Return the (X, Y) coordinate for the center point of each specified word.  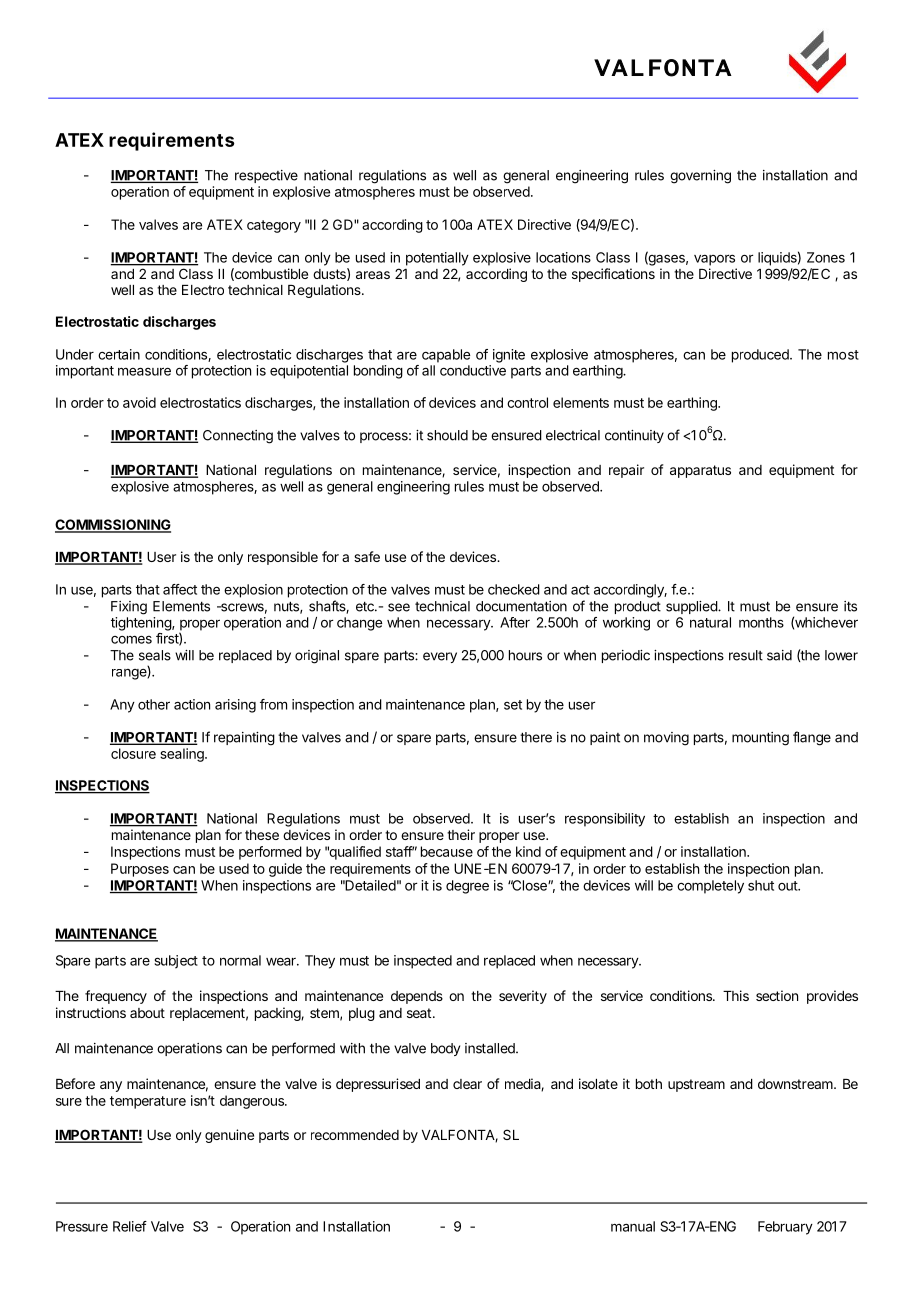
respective (266, 176)
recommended (355, 1135)
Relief (130, 1226)
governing (700, 177)
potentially (437, 259)
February (785, 1228)
